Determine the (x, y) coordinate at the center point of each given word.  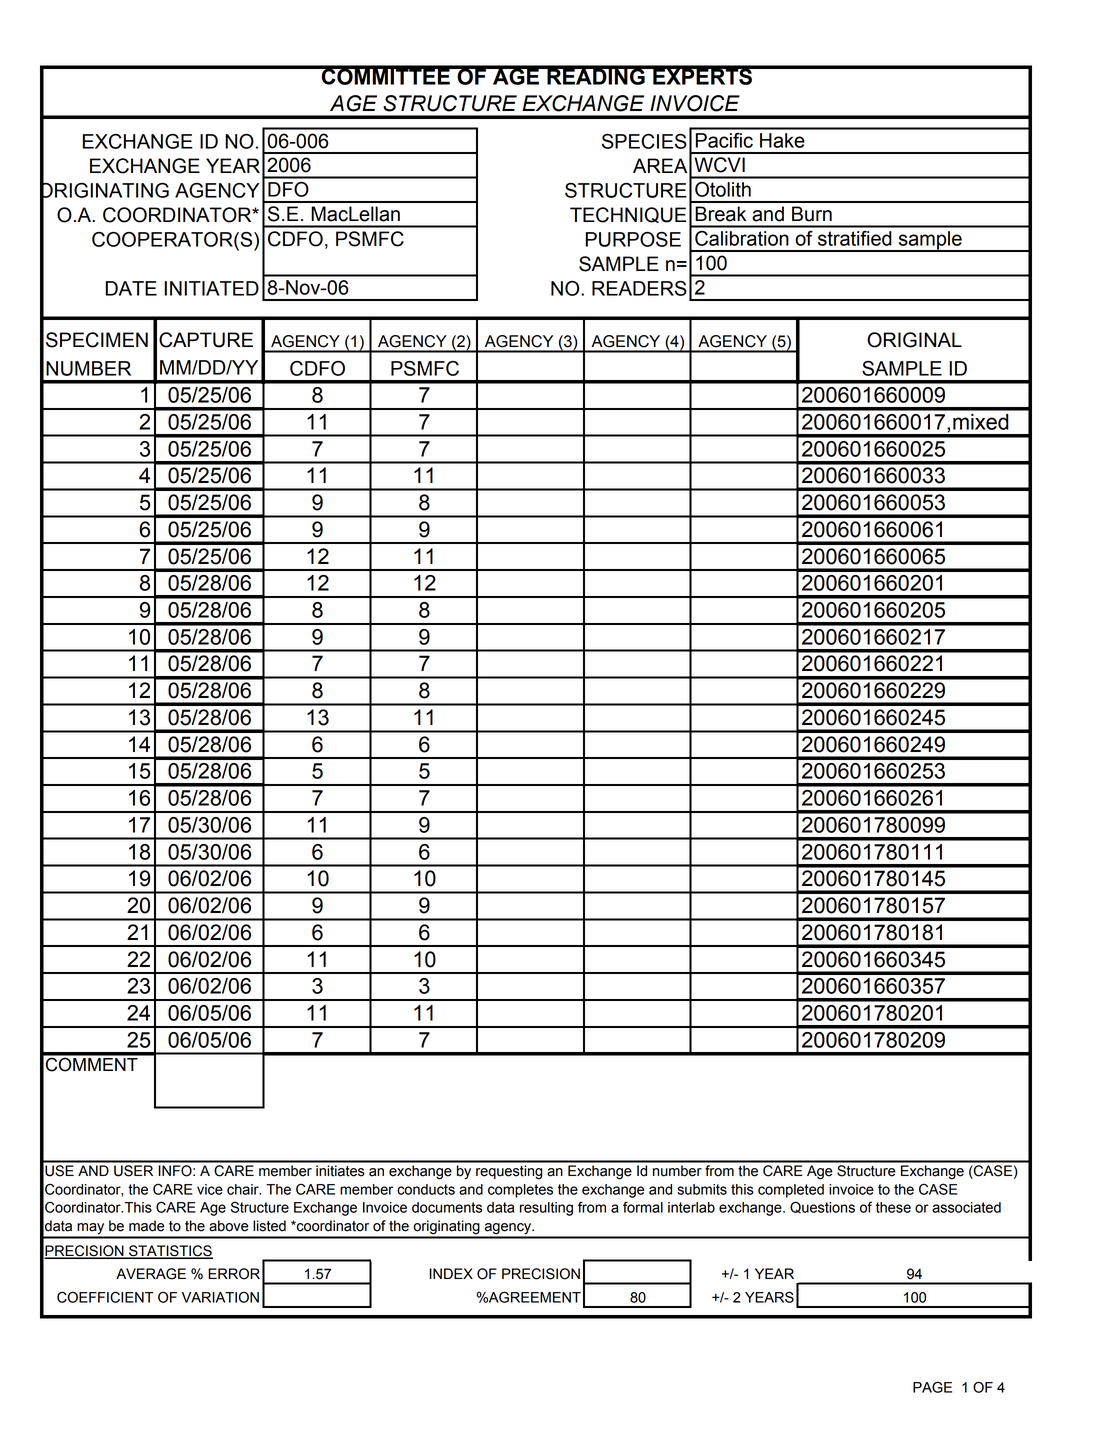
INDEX (451, 1273)
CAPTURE (206, 340)
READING (596, 75)
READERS (639, 288)
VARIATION (220, 1297)
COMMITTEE (385, 75)
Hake (782, 140)
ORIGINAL (914, 340)
